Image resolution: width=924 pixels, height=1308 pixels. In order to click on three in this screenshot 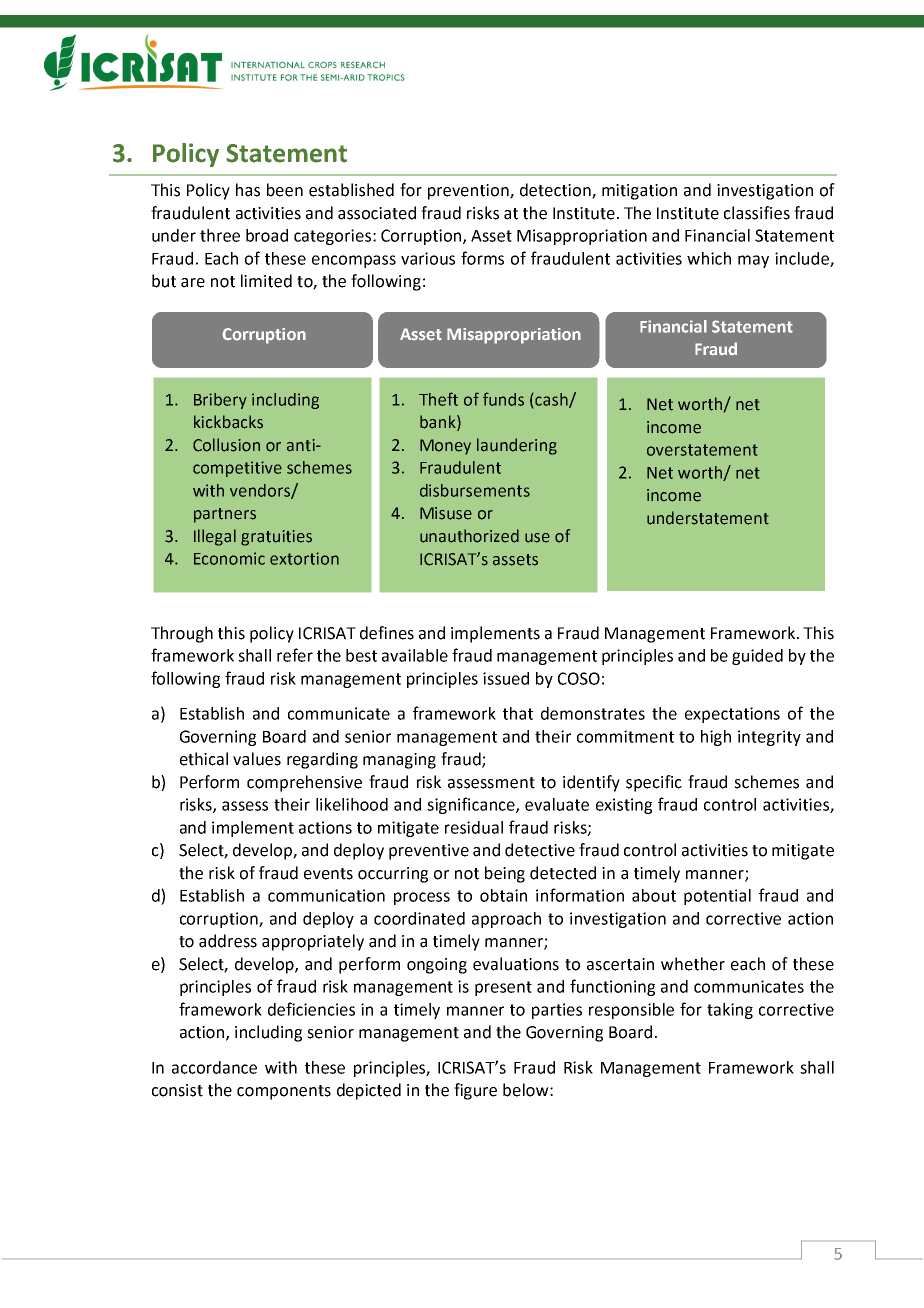, I will do `click(220, 235)`.
